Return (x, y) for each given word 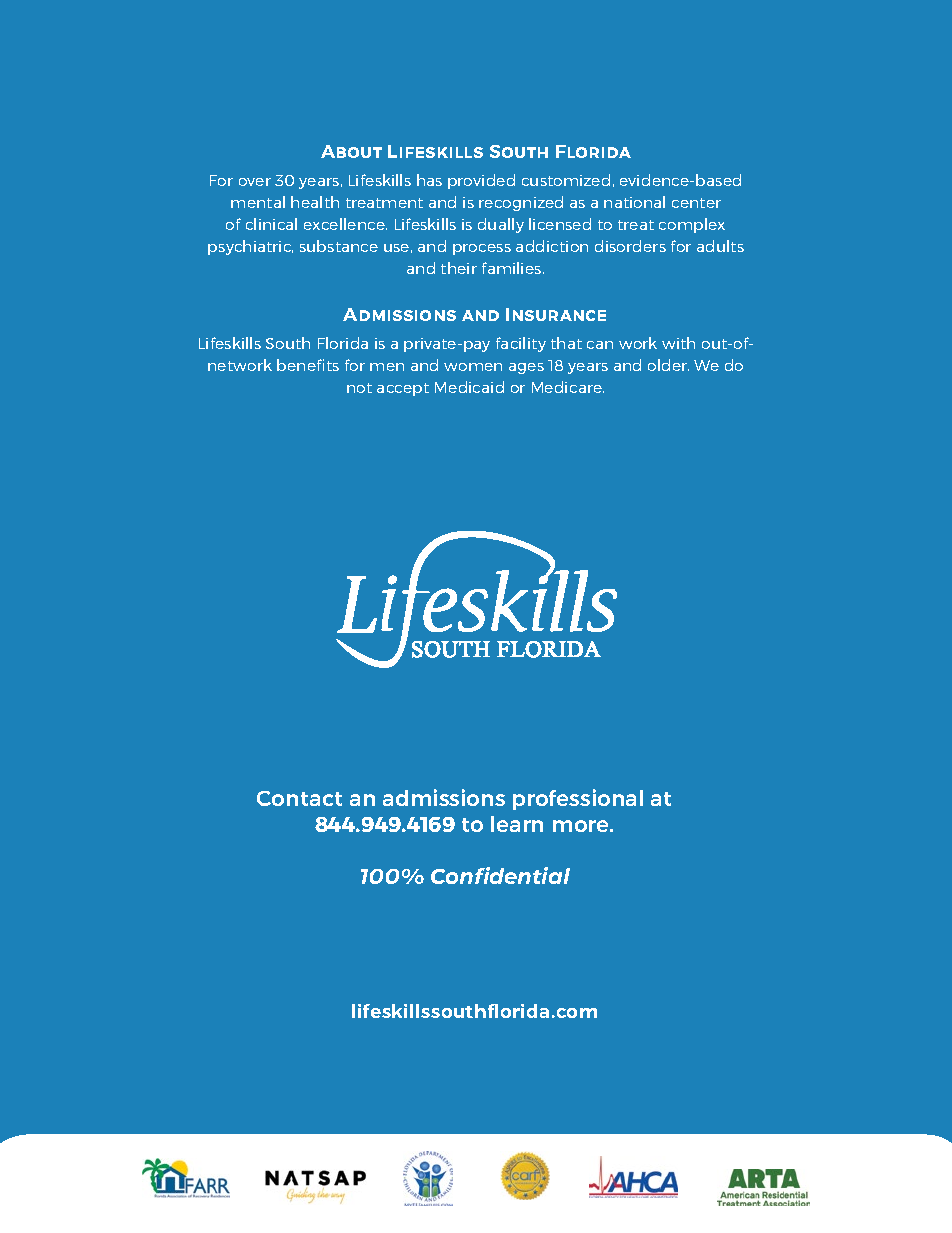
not (359, 388)
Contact (299, 798)
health (315, 202)
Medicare (568, 387)
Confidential (500, 875)
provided (481, 181)
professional (578, 799)
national (634, 202)
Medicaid (469, 387)
